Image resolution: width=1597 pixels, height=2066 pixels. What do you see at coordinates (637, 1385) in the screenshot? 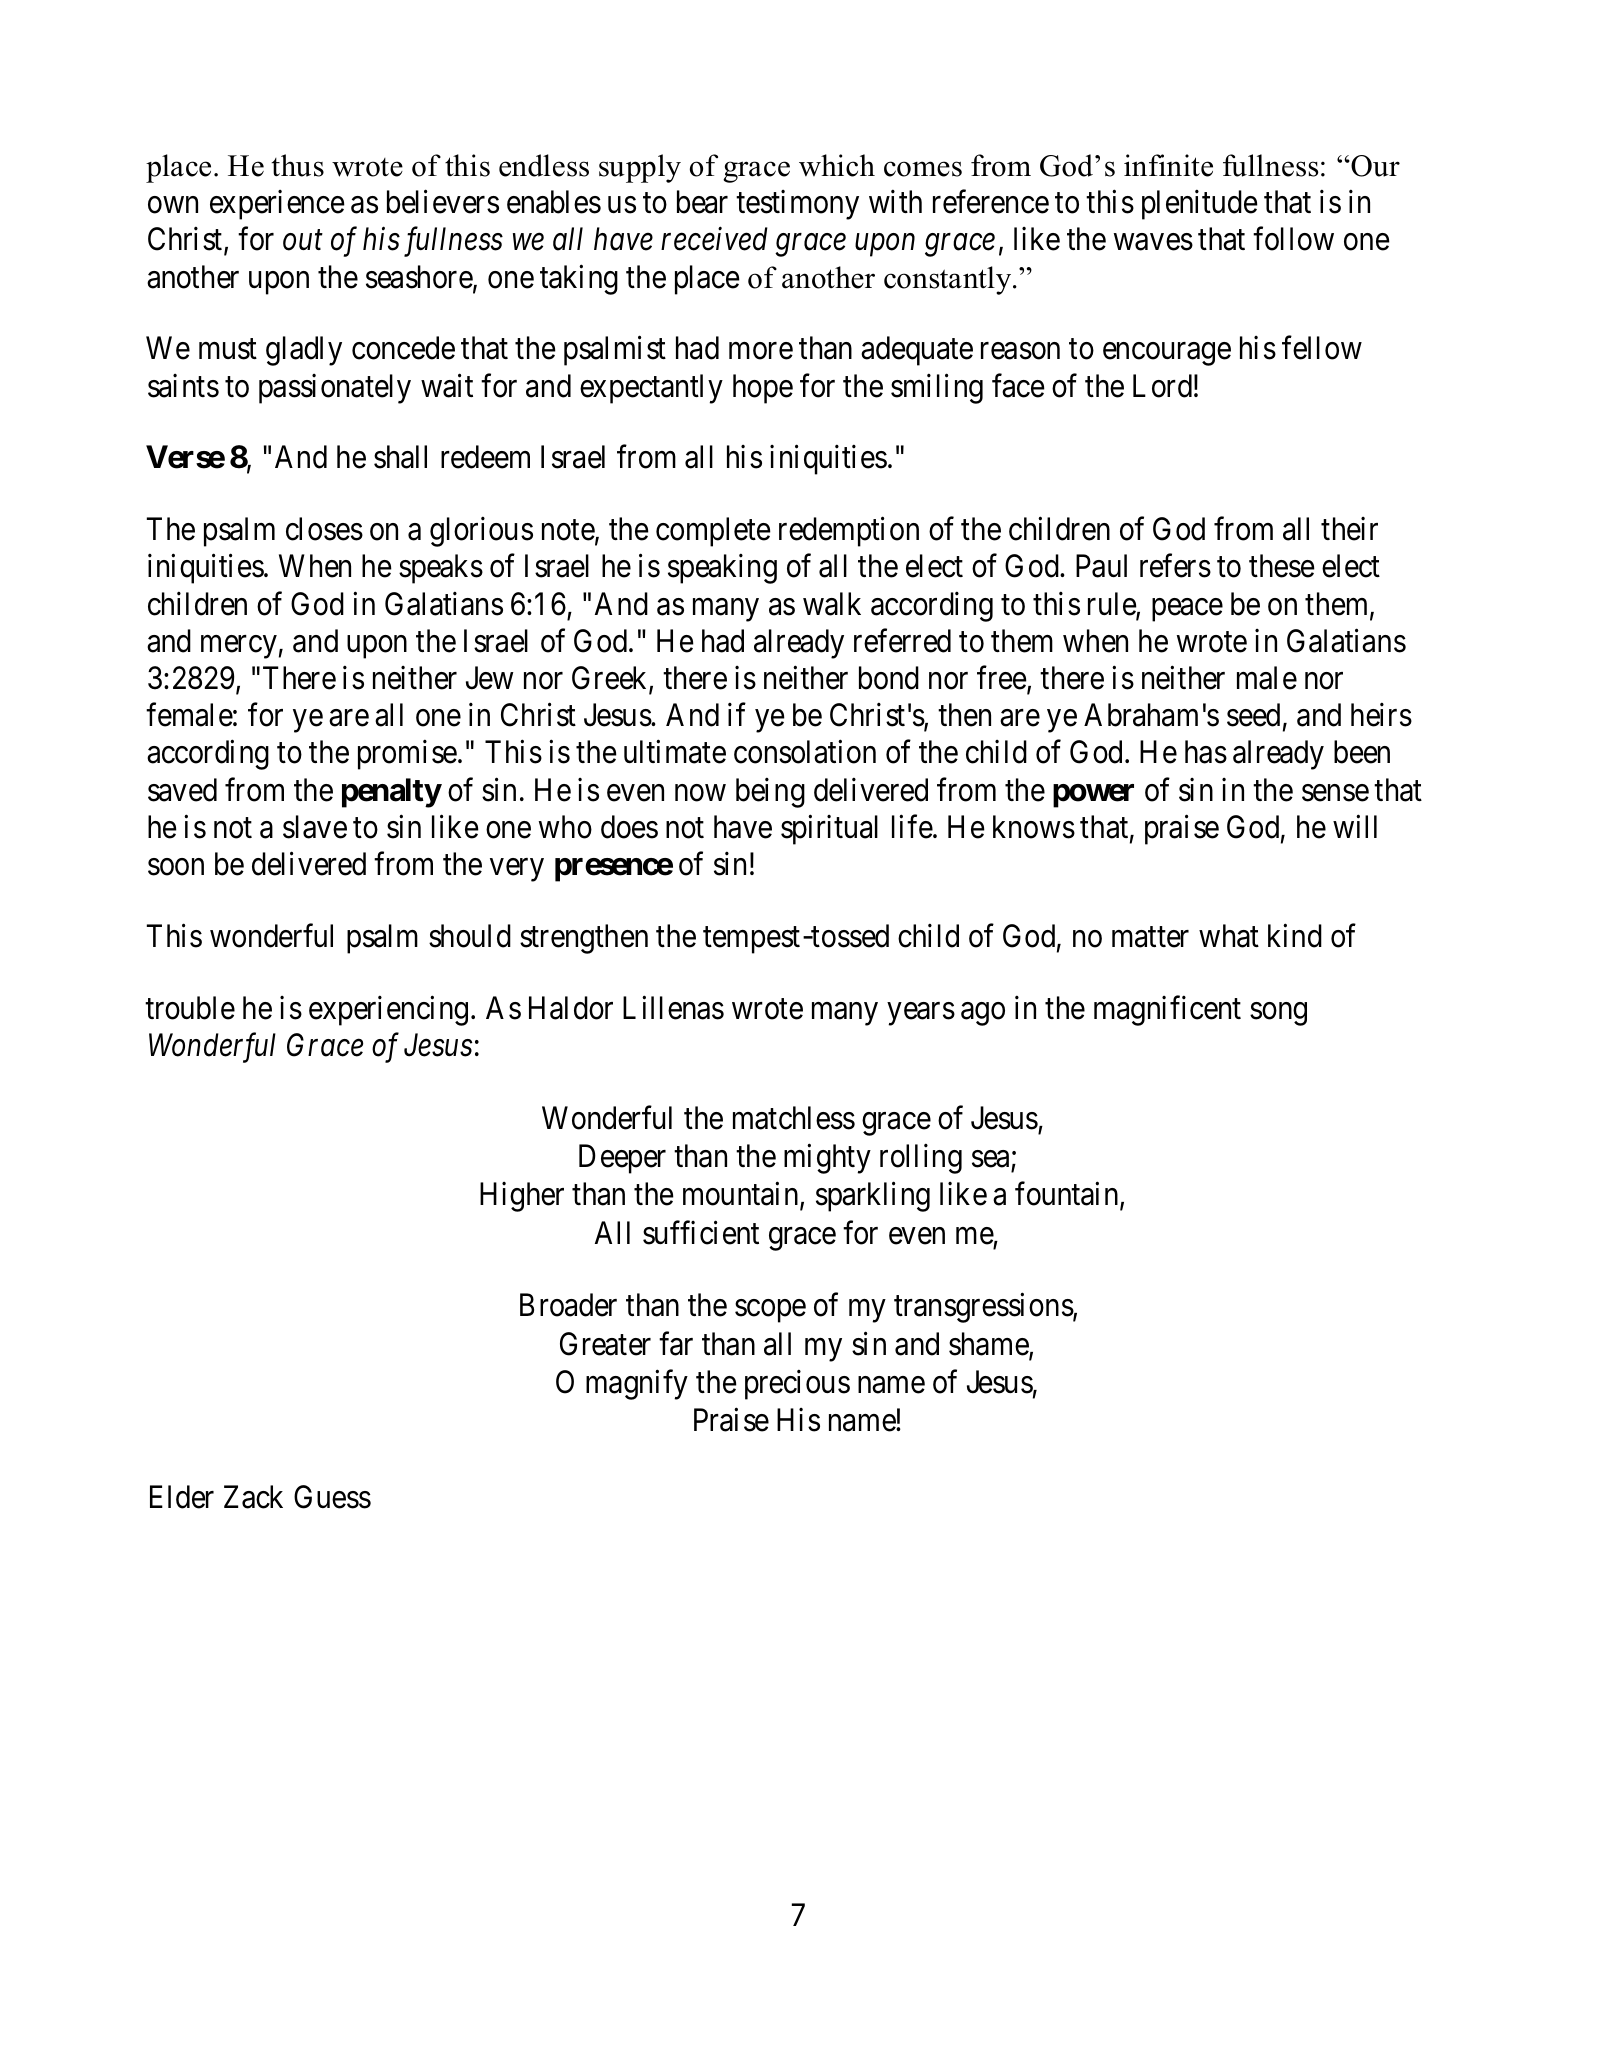
I see `magnify` at bounding box center [637, 1385].
